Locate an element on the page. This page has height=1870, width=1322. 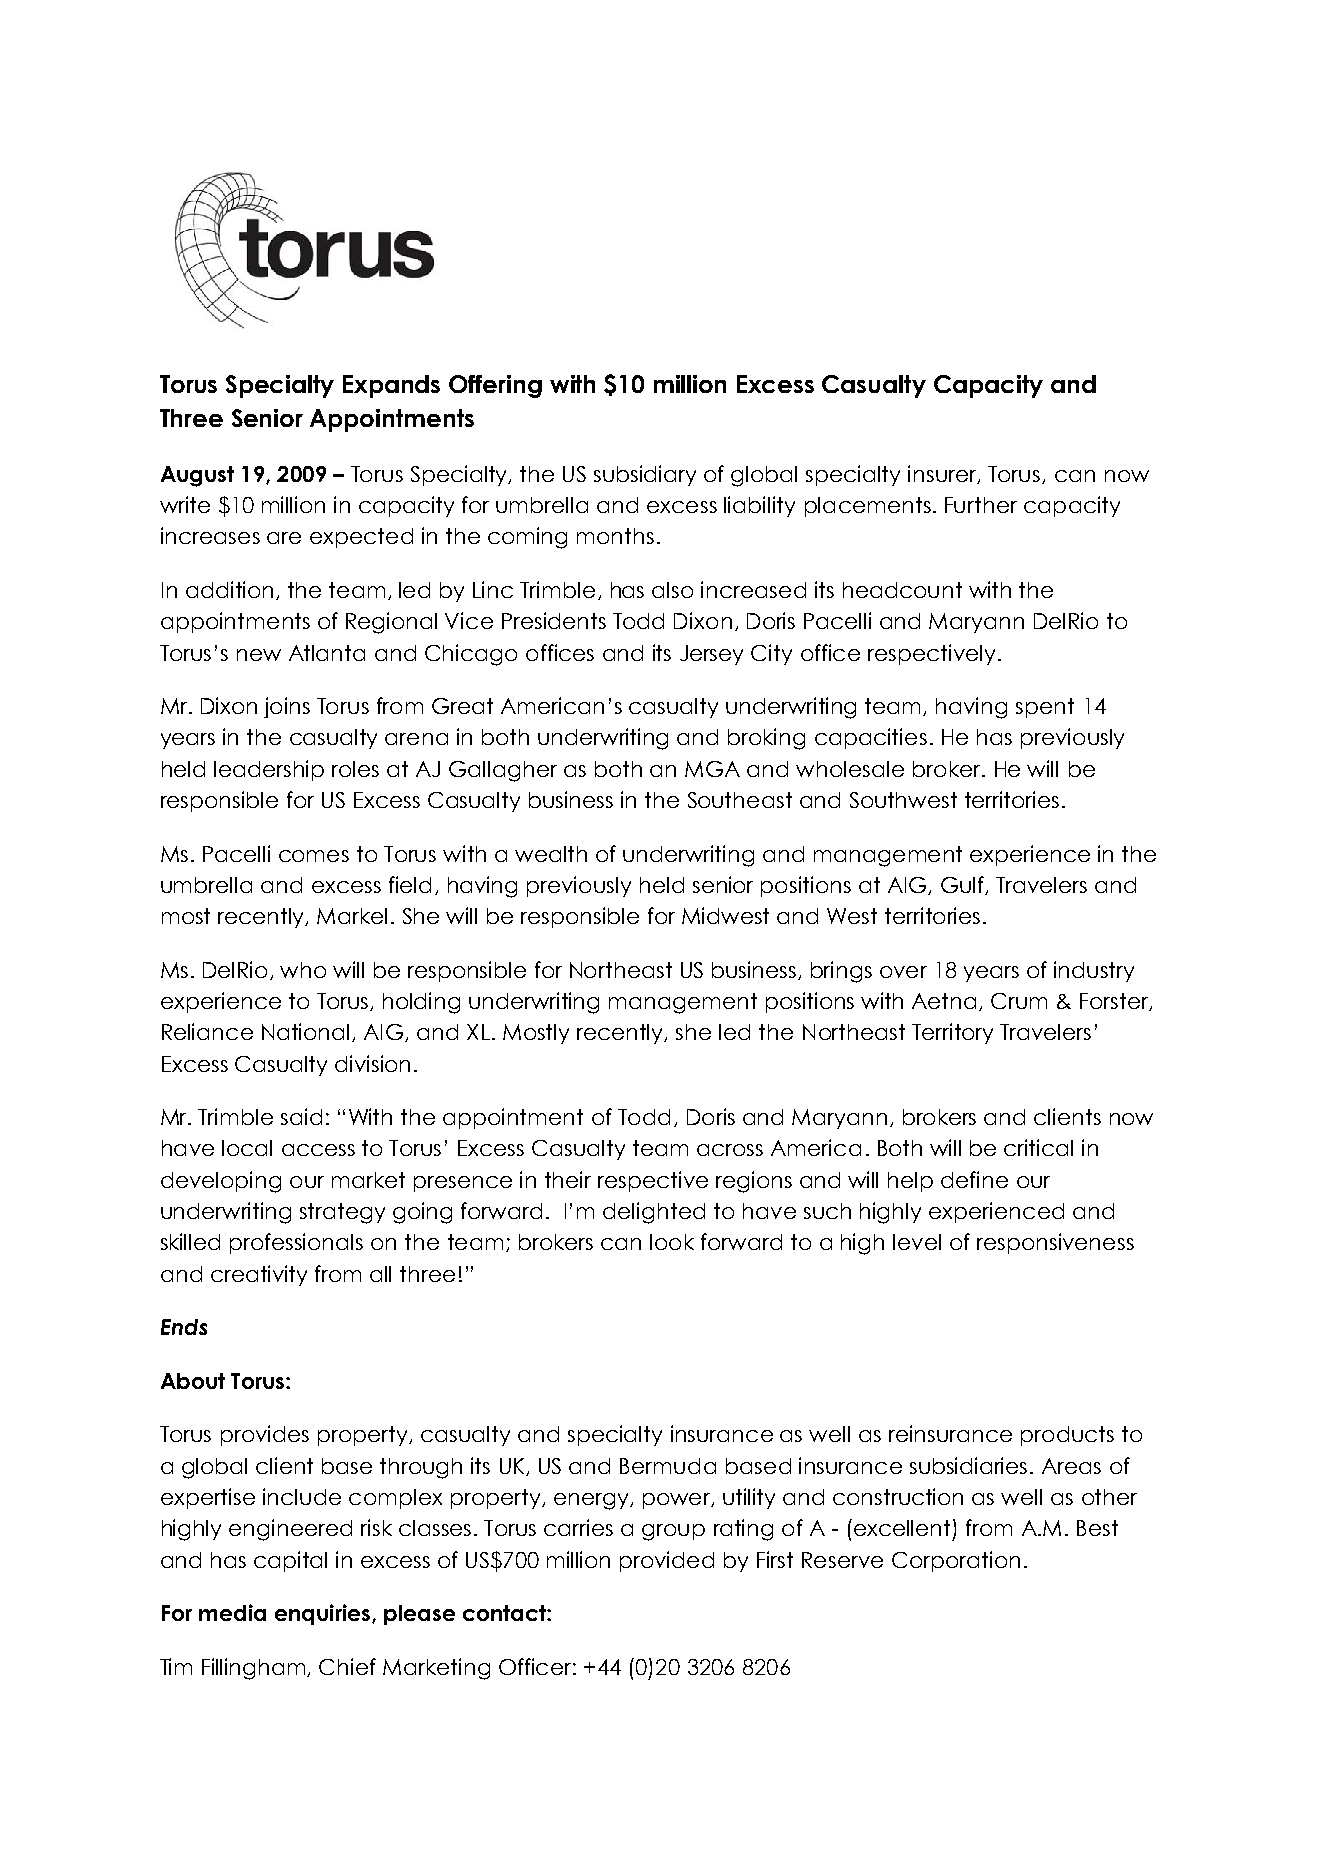
insurer is located at coordinates (943, 474).
